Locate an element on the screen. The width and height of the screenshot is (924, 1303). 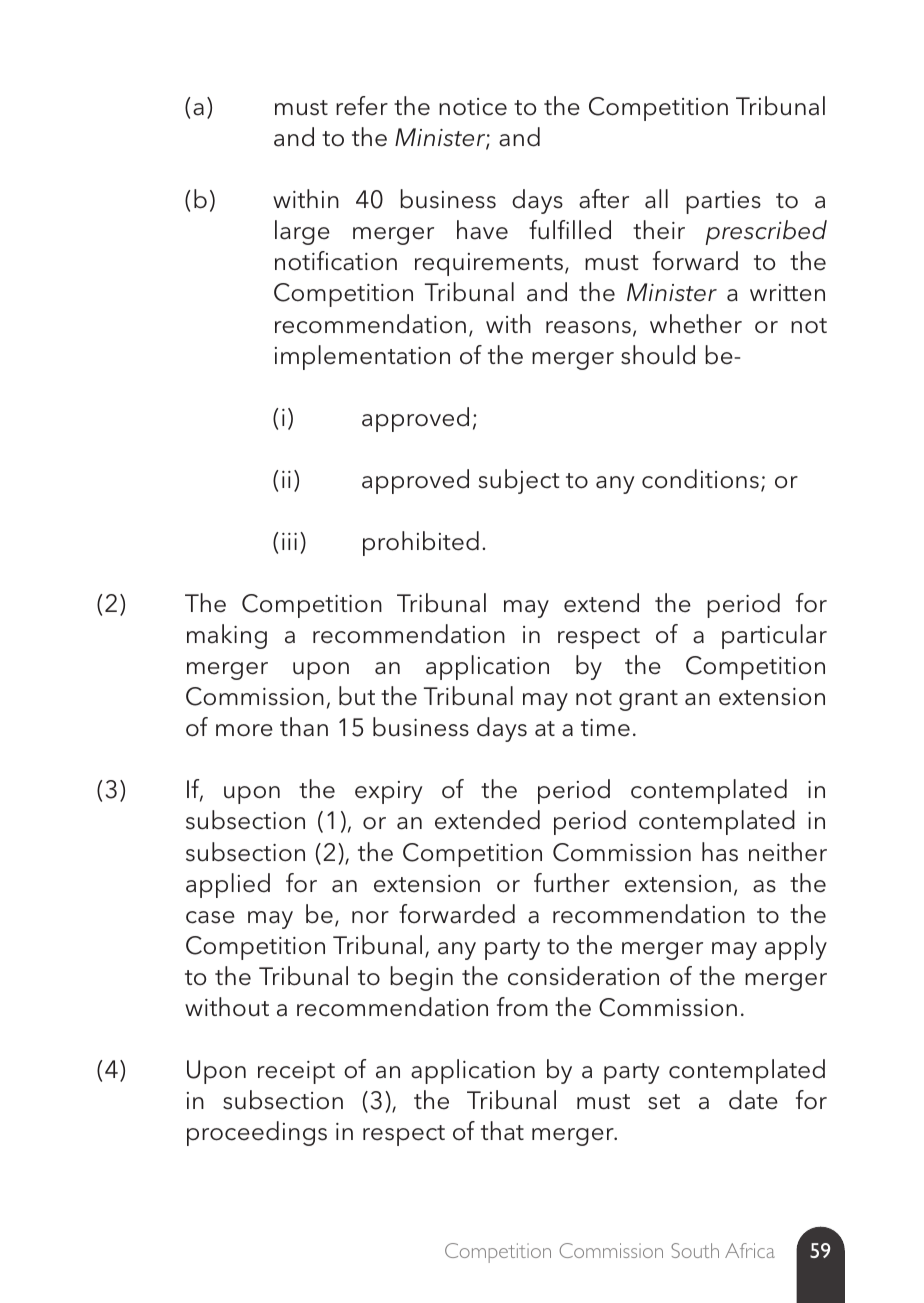
from is located at coordinates (522, 1007).
